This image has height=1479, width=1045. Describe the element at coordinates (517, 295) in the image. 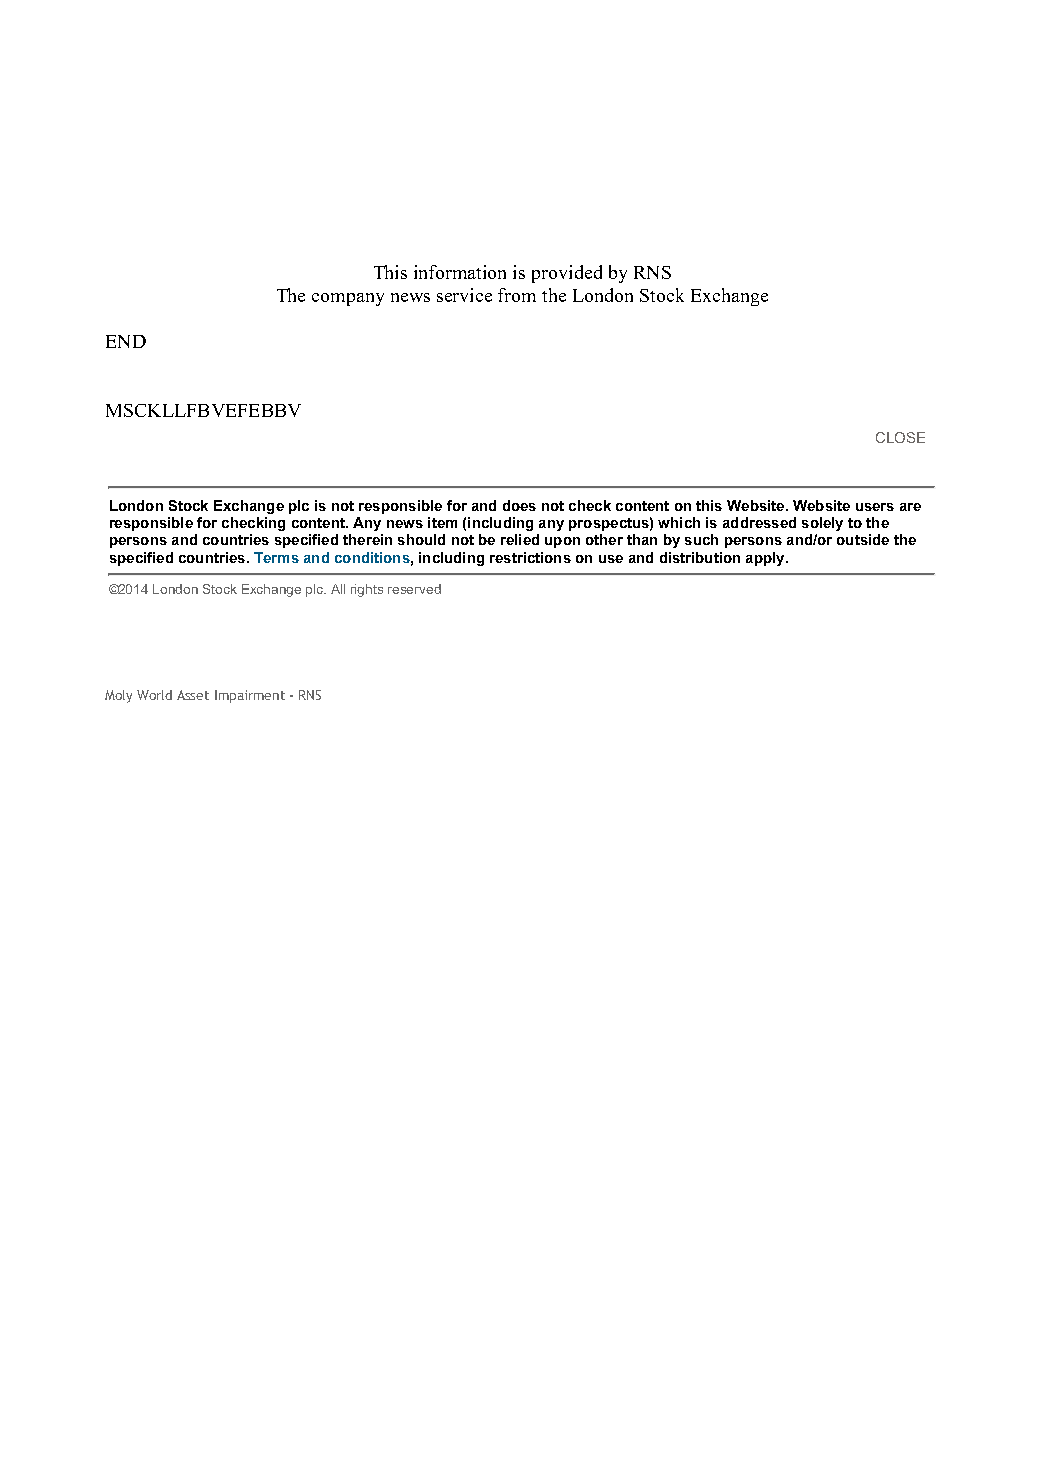

I see `from` at that location.
